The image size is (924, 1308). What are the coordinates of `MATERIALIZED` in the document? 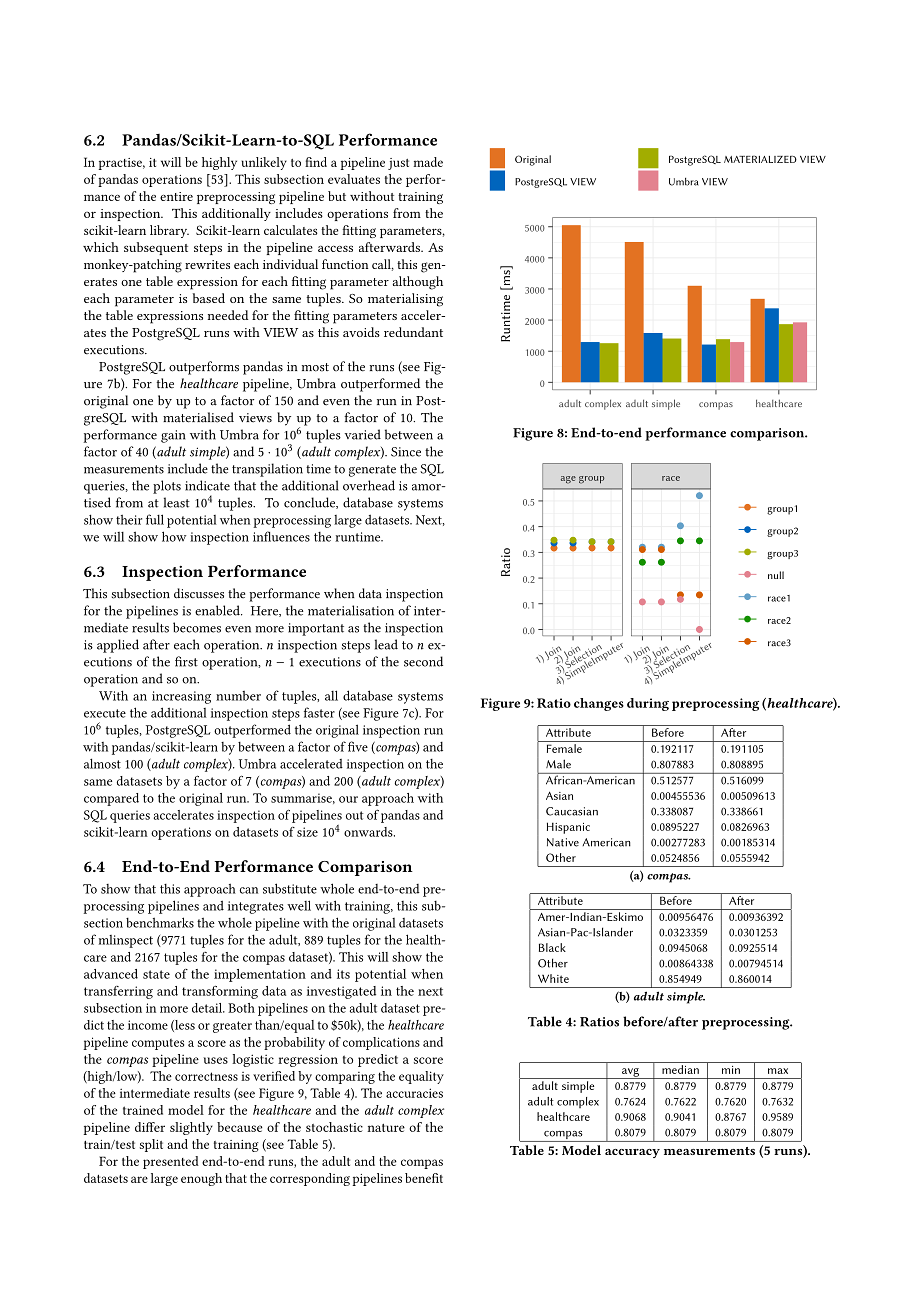 It's located at (760, 159).
